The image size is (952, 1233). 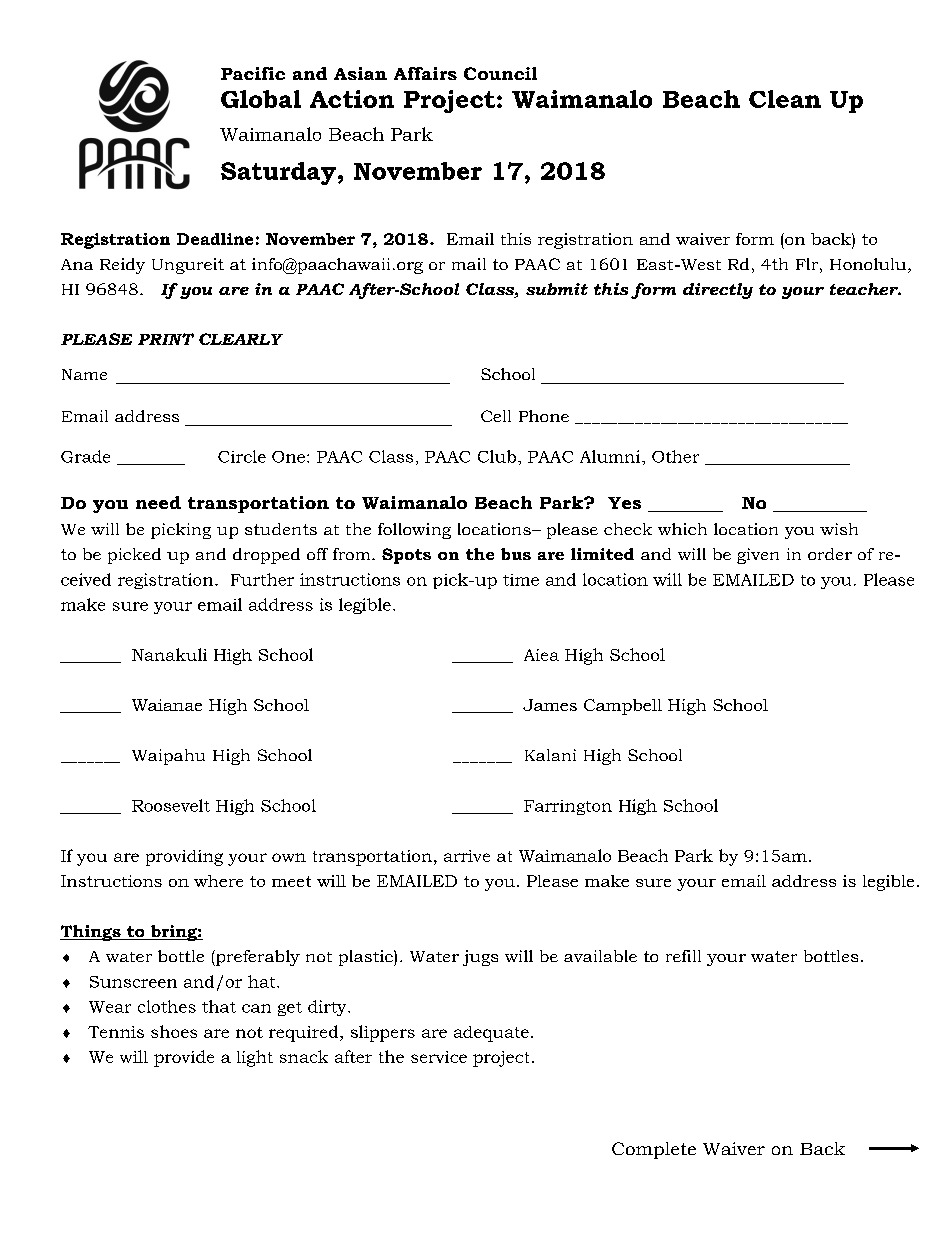 I want to click on Council, so click(x=500, y=73).
